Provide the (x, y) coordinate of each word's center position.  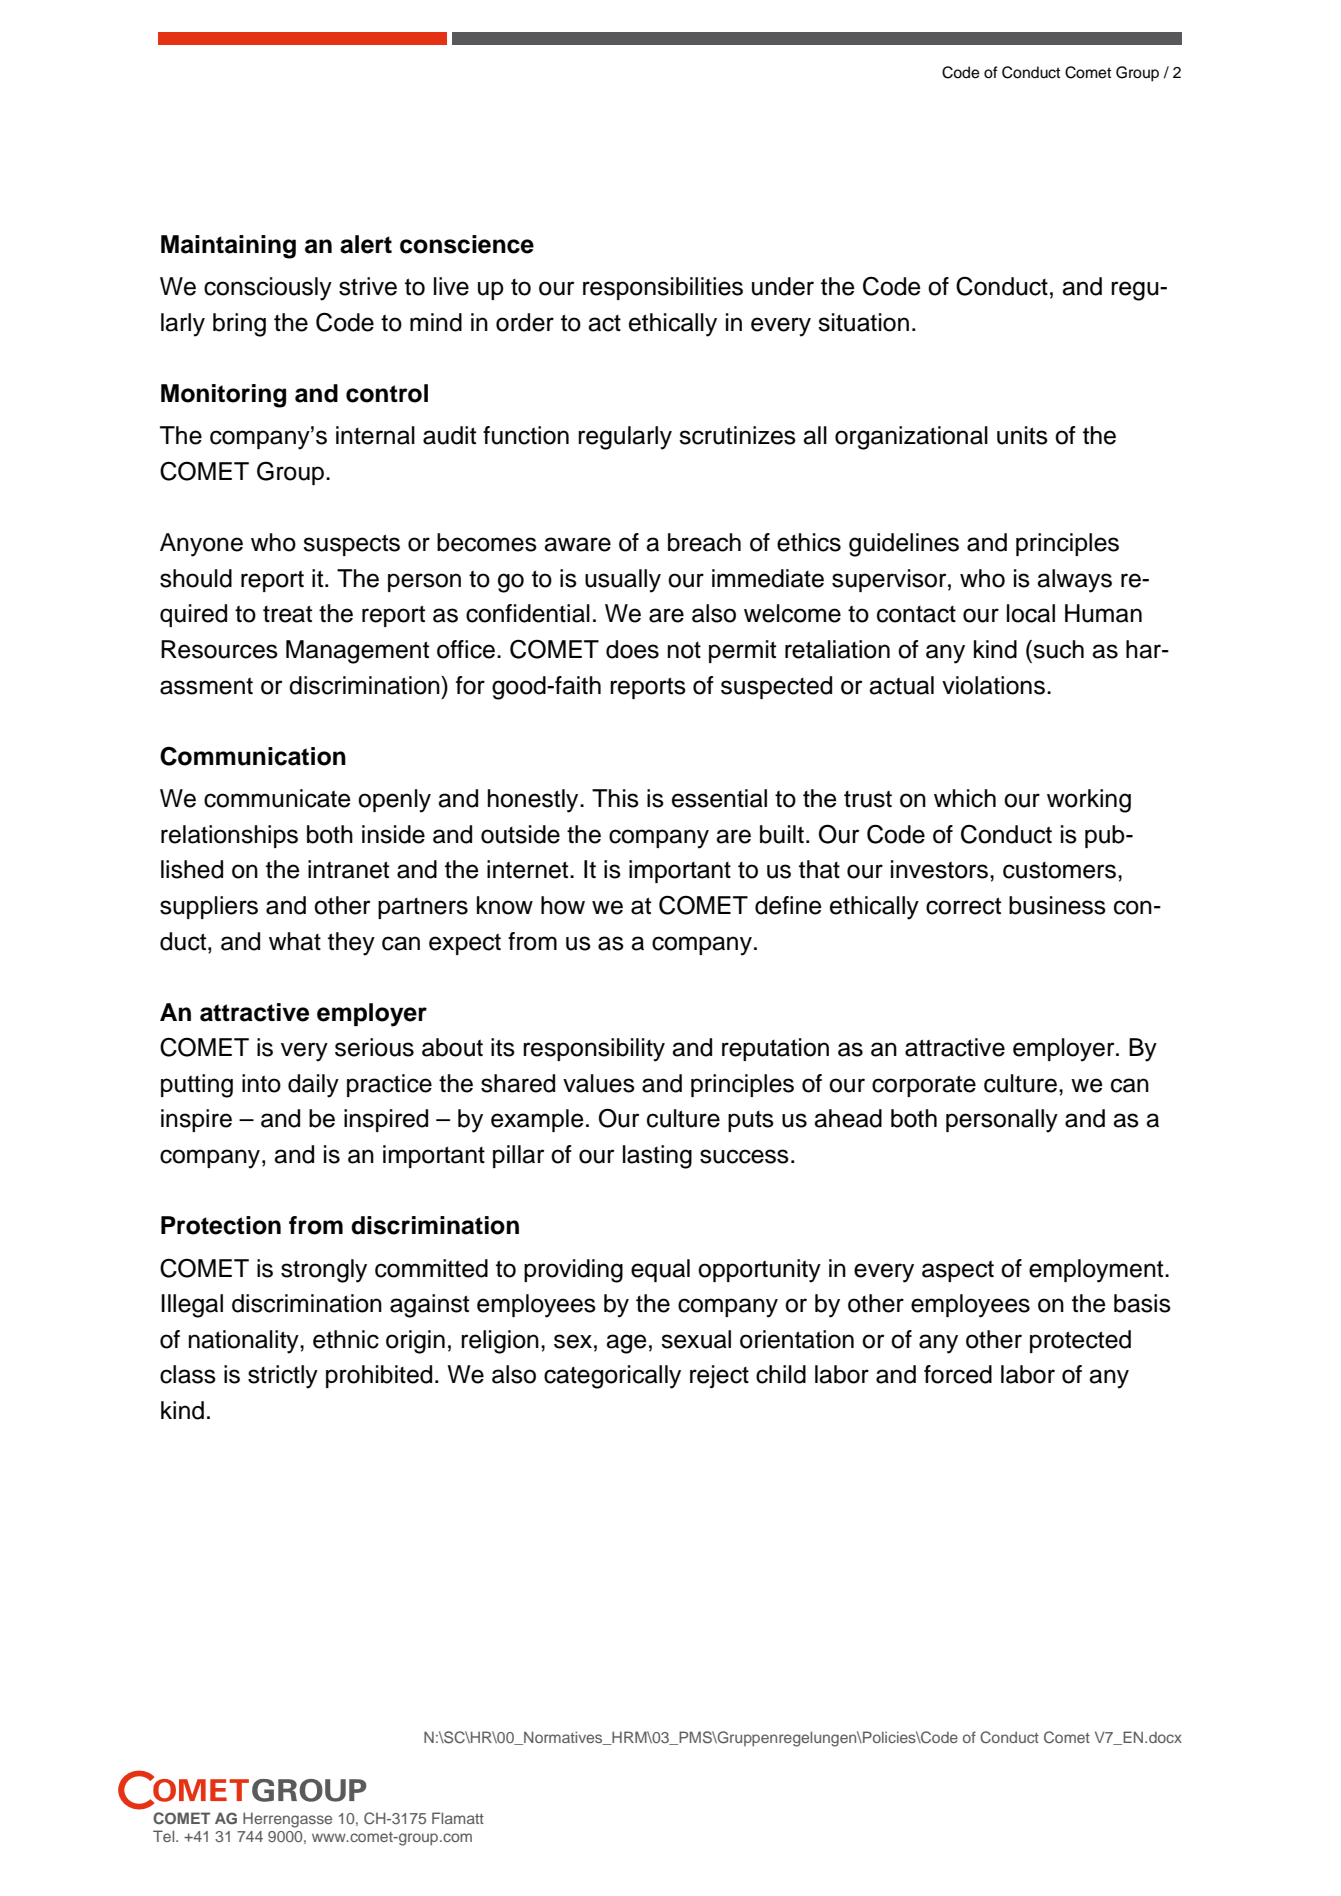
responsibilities (663, 288)
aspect (958, 1271)
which (965, 798)
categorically (612, 1377)
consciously (268, 289)
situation (863, 322)
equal (660, 1270)
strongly (324, 1271)
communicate (277, 798)
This (615, 798)
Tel (165, 1836)
